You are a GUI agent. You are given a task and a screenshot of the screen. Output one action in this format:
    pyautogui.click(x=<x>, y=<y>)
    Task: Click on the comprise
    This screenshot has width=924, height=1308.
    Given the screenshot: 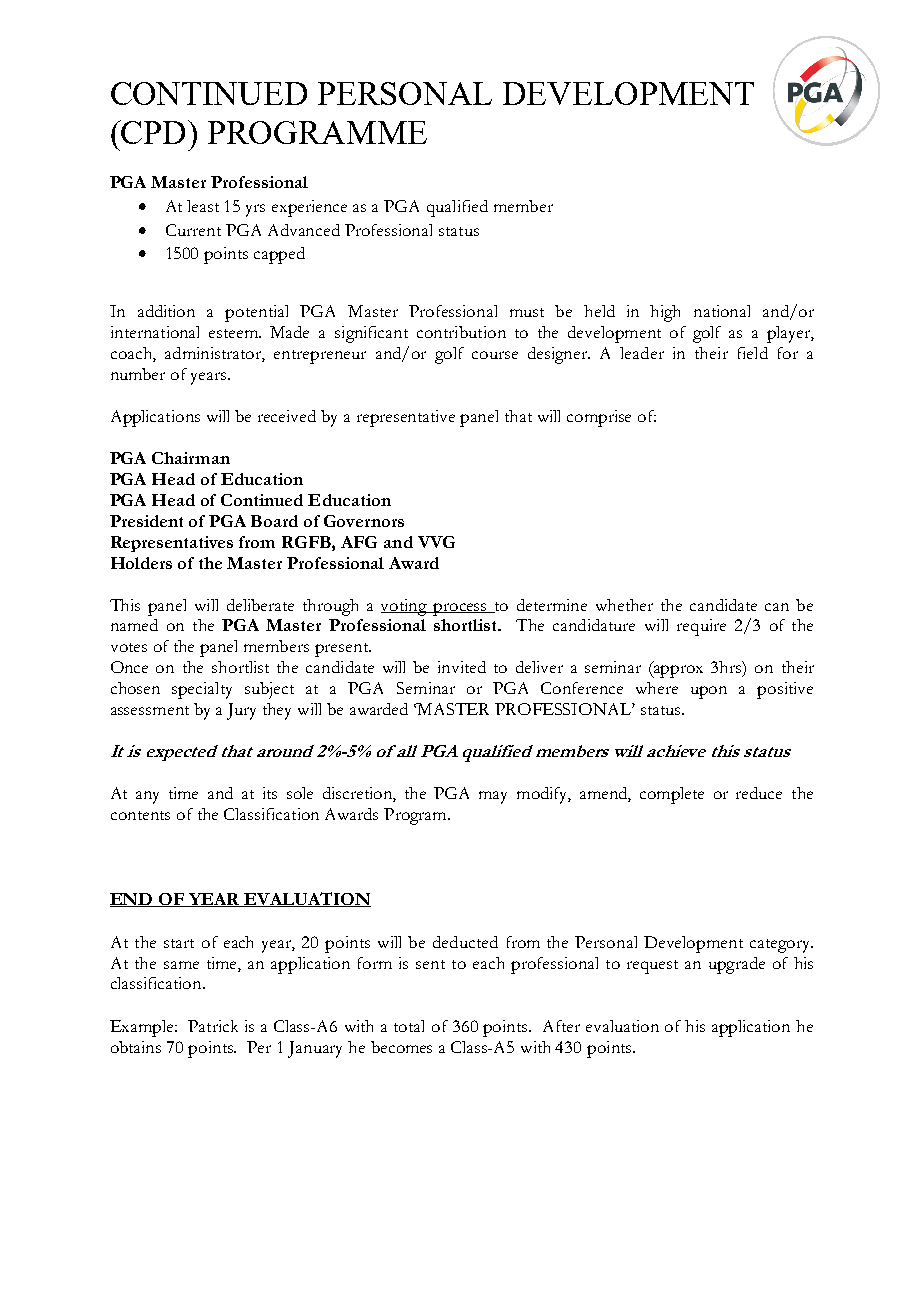 What is the action you would take?
    pyautogui.click(x=599, y=418)
